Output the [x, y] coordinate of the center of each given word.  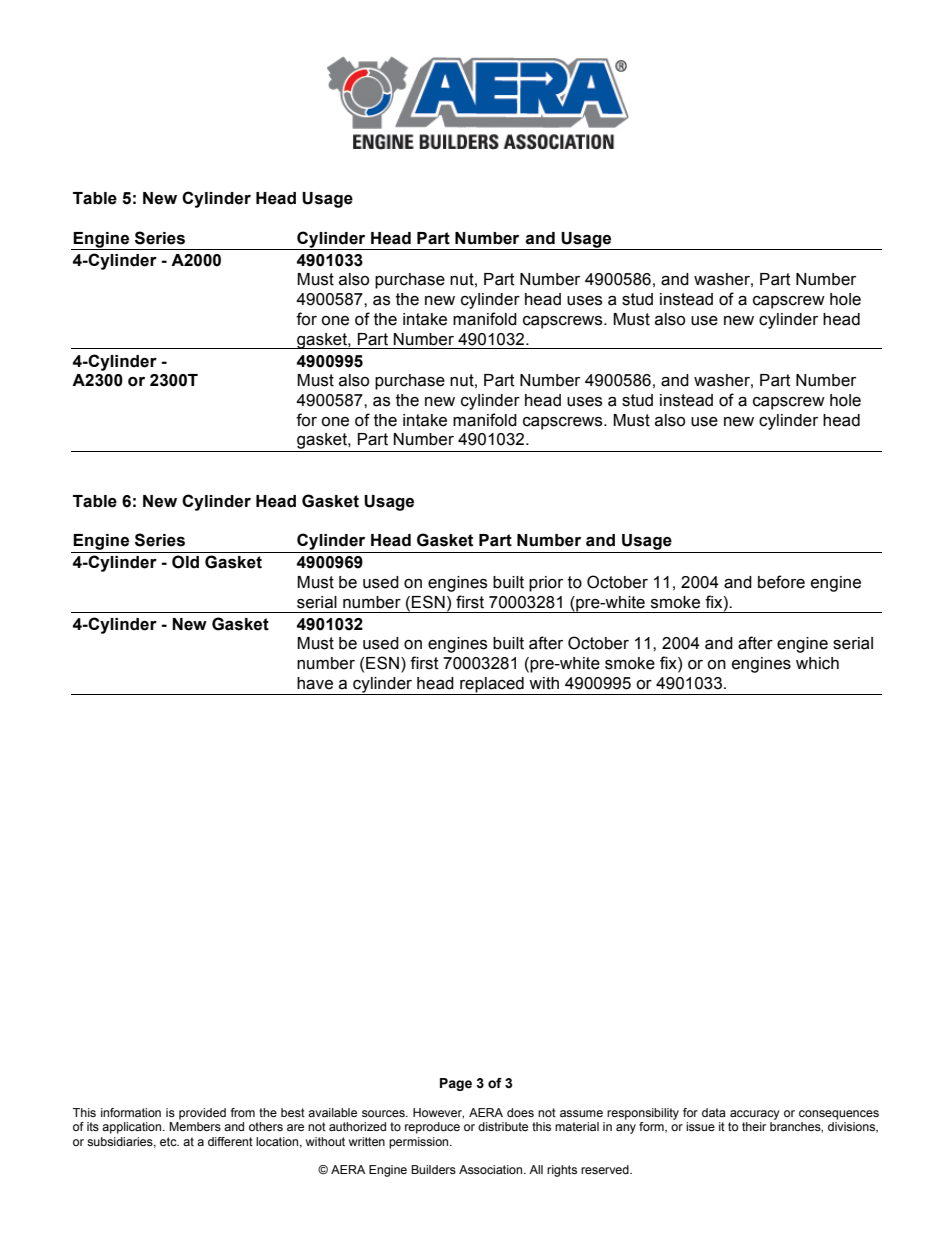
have [315, 683]
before [781, 582]
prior [546, 584]
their [754, 1126]
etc [169, 1141]
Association [492, 1169]
